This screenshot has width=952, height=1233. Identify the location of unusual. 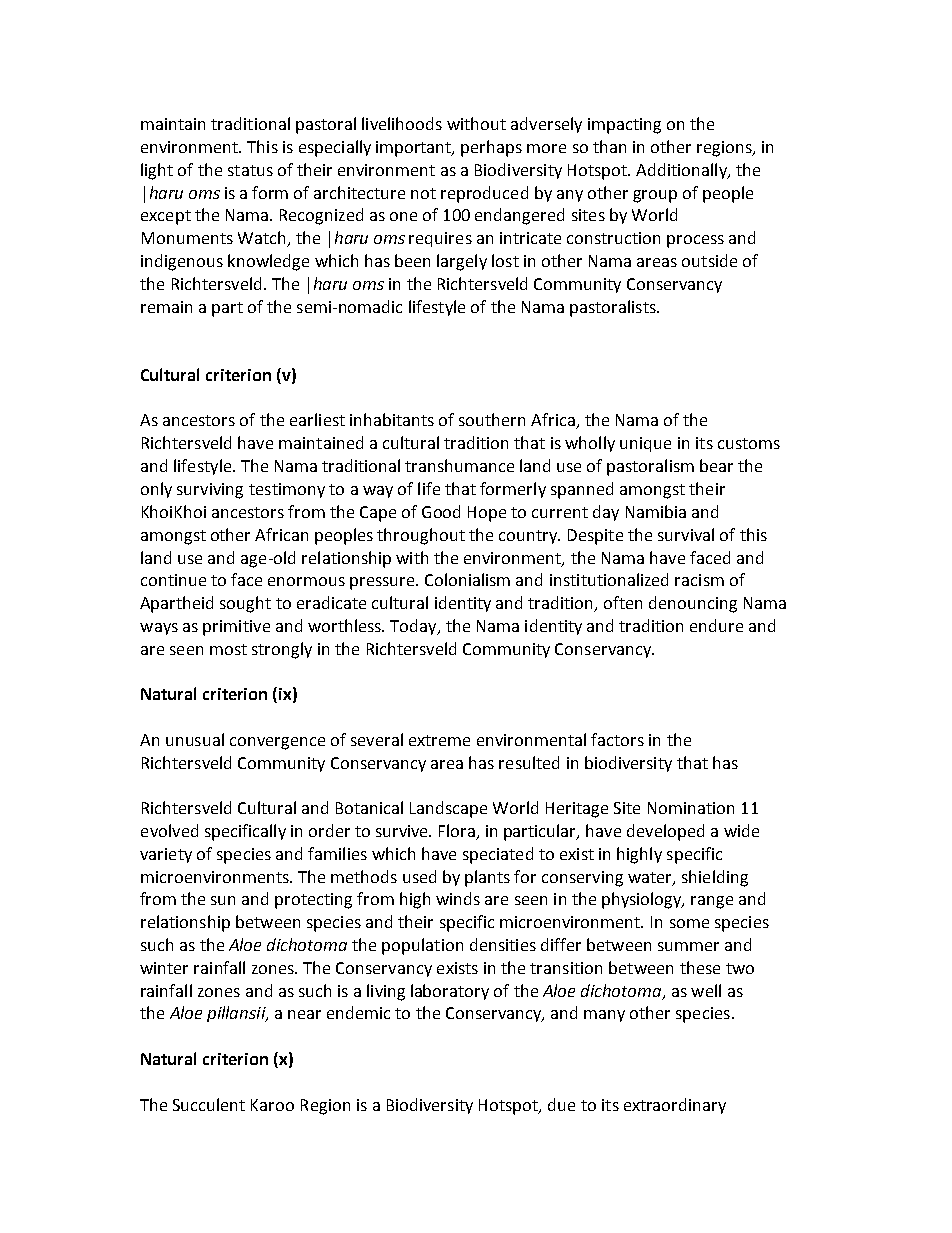
(195, 739).
